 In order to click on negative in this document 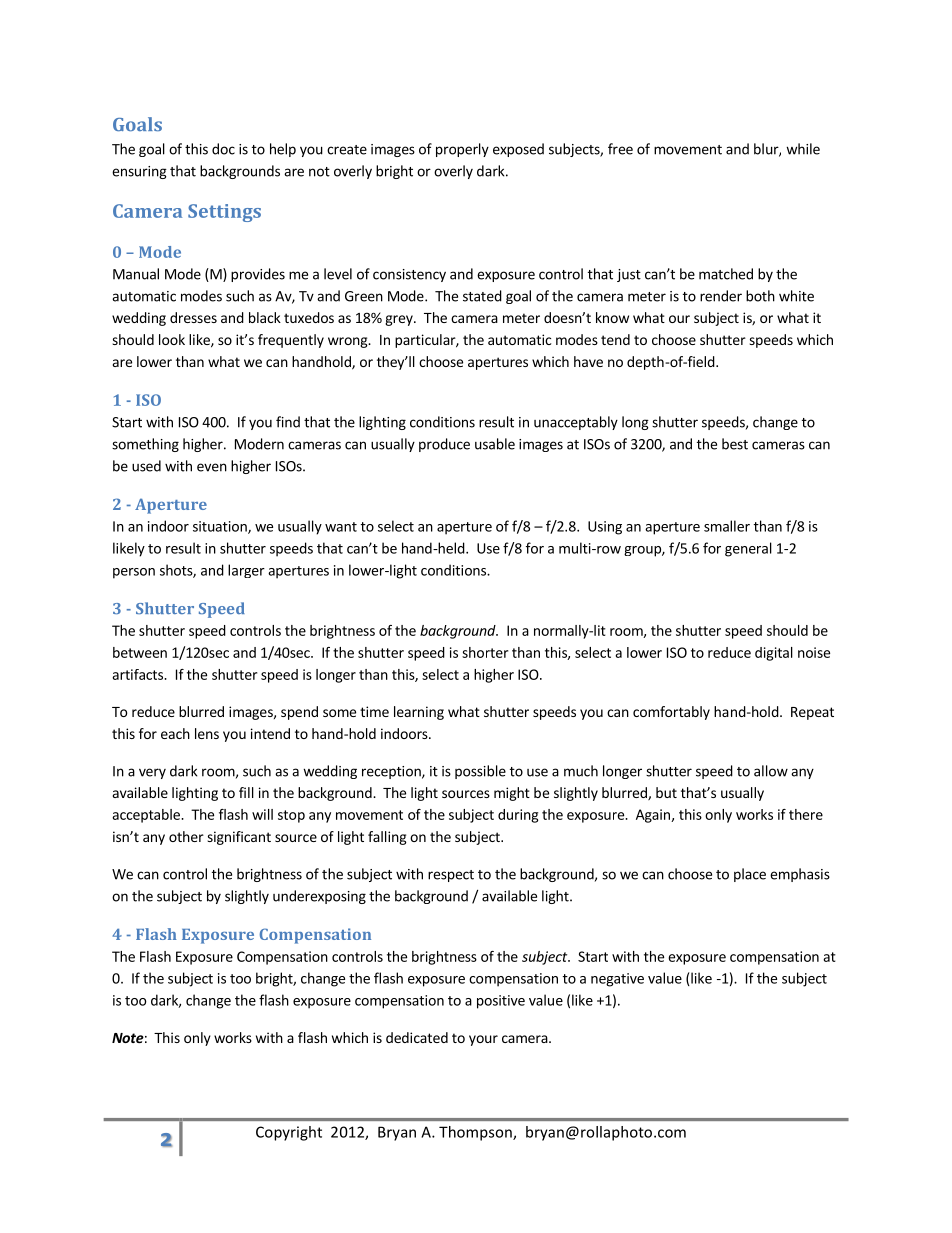, I will do `click(617, 980)`.
